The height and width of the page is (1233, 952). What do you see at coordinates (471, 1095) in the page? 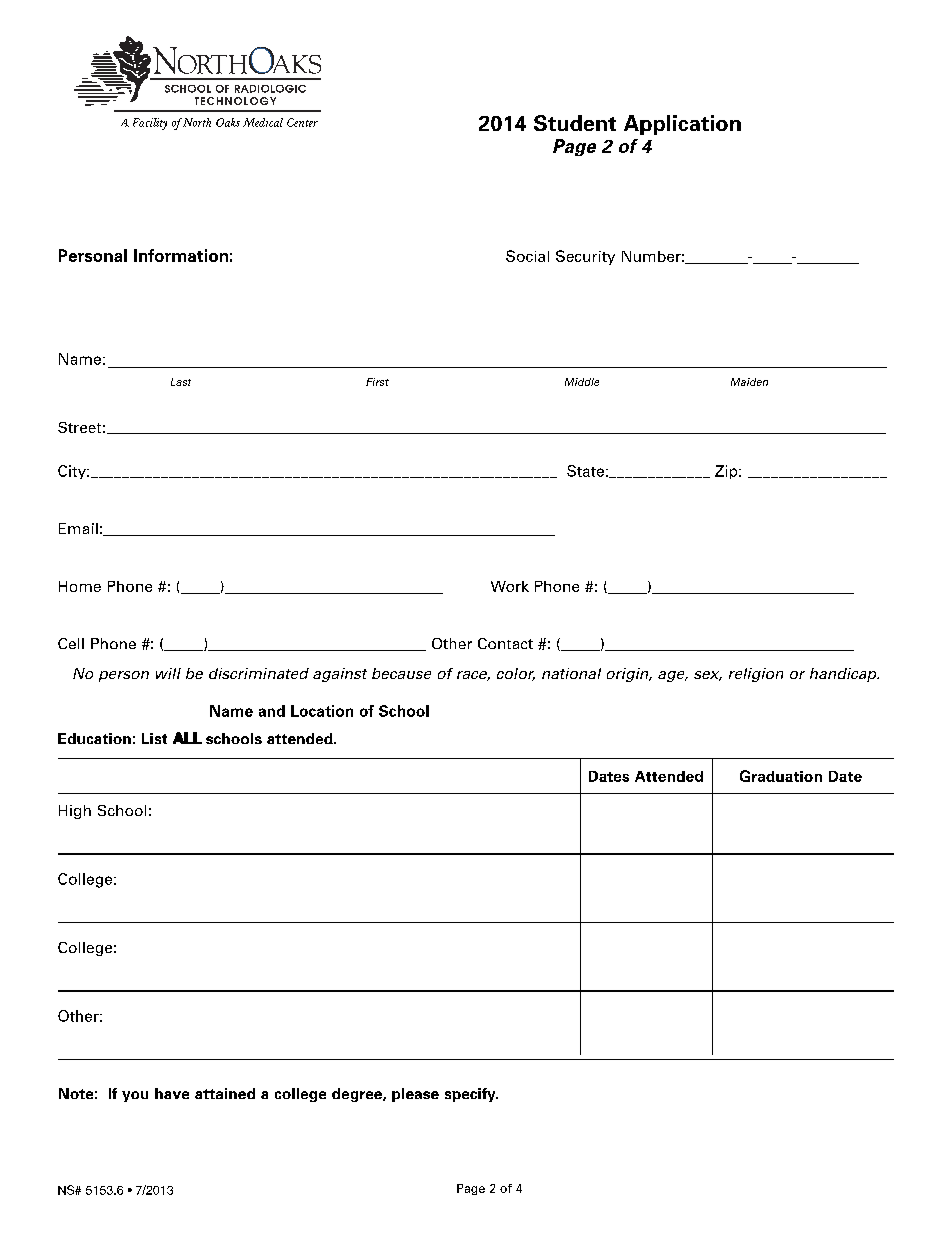
I see `specify` at bounding box center [471, 1095].
